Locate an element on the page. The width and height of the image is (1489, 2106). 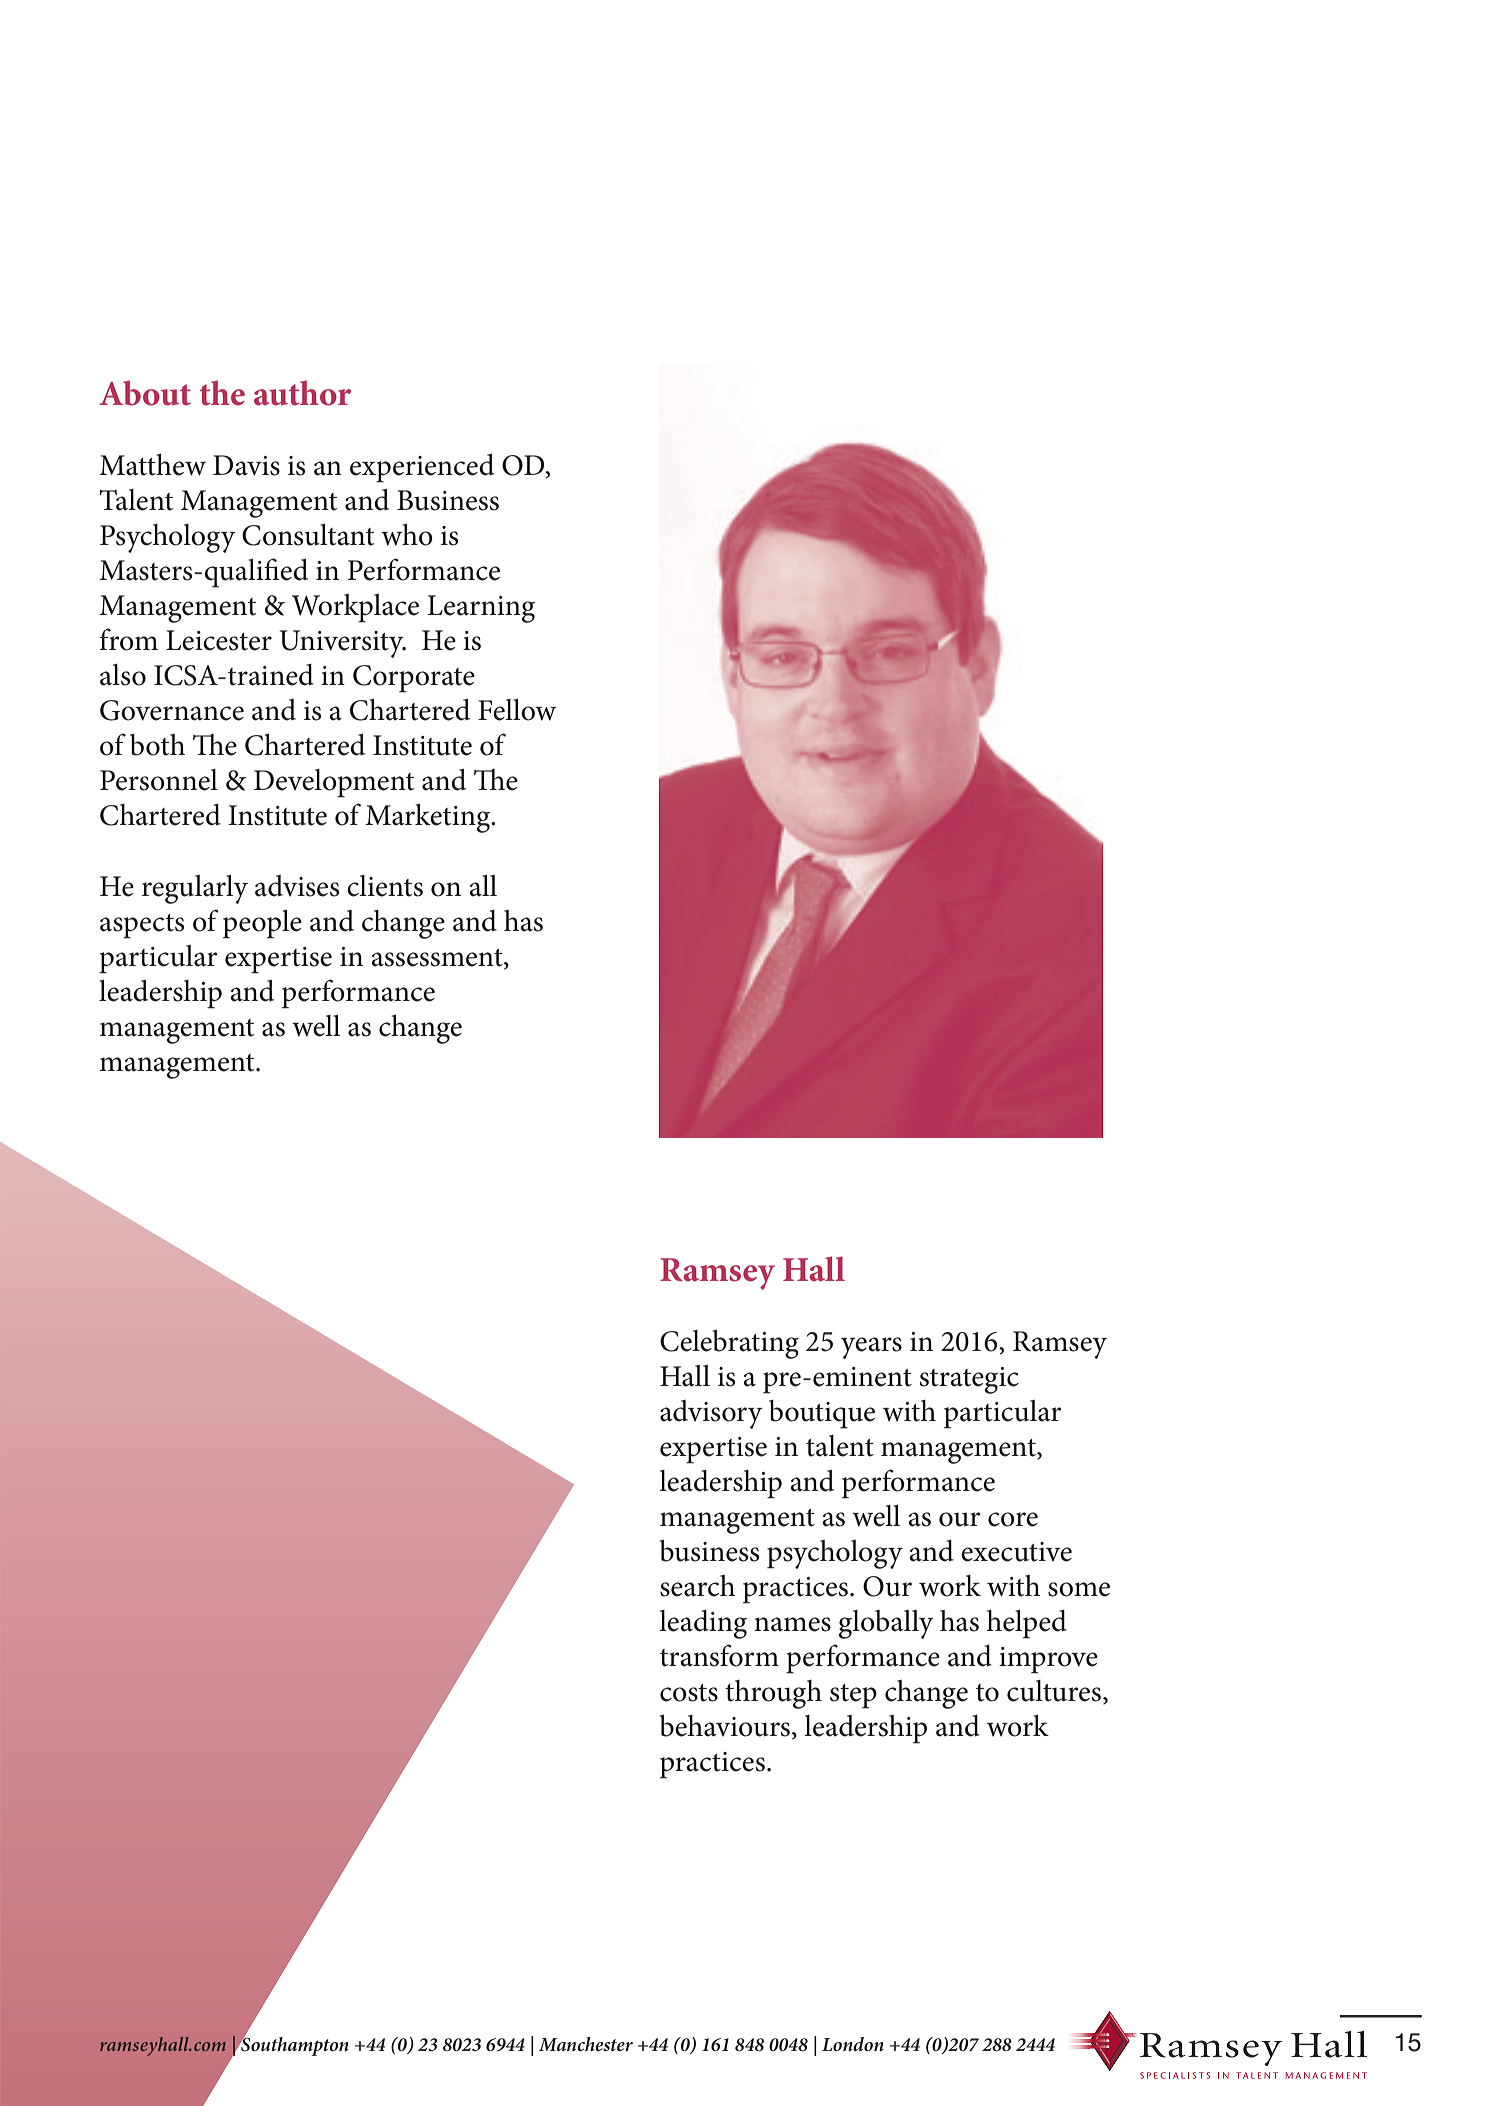
Fellow is located at coordinates (517, 710).
